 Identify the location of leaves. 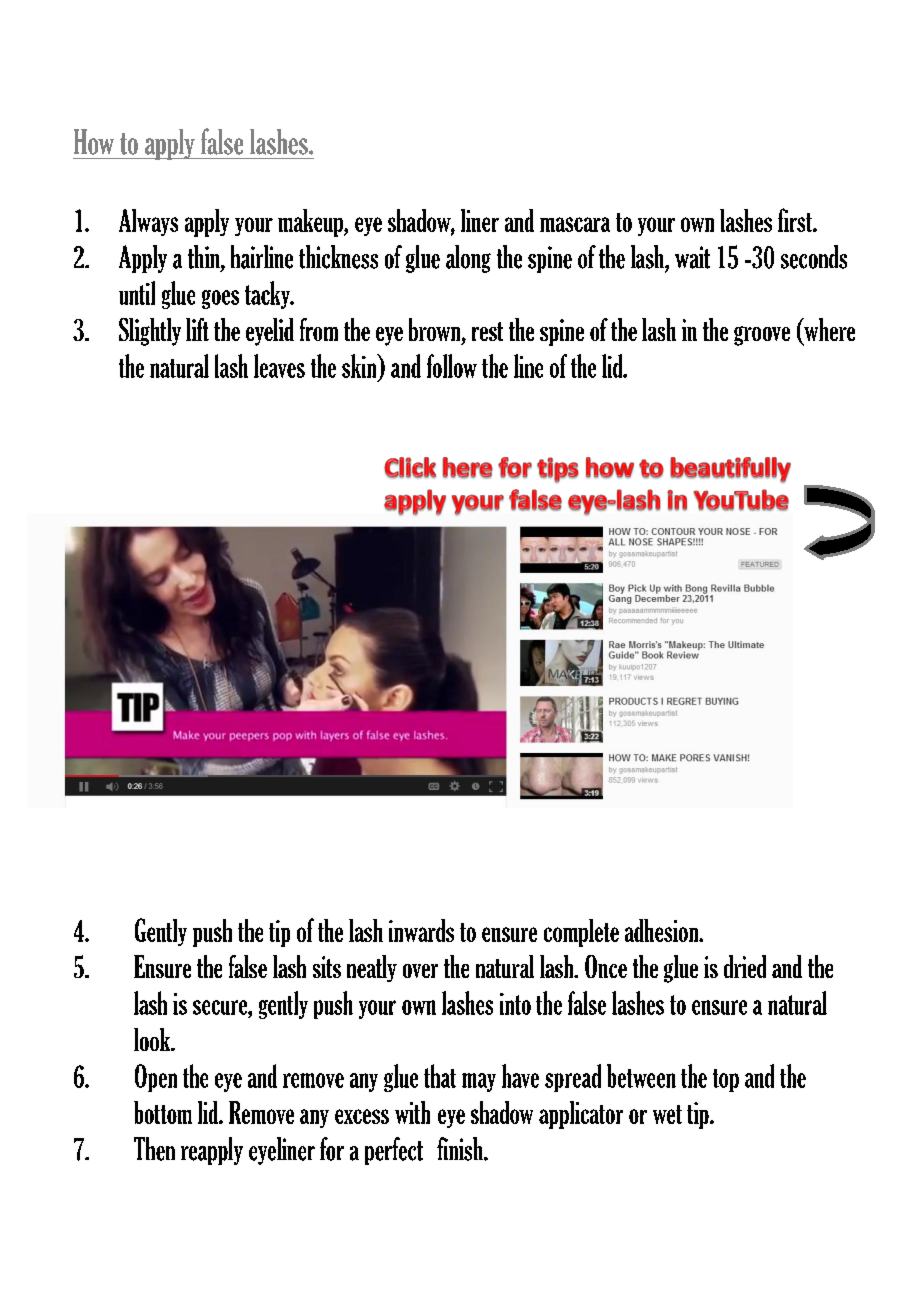
(279, 366).
